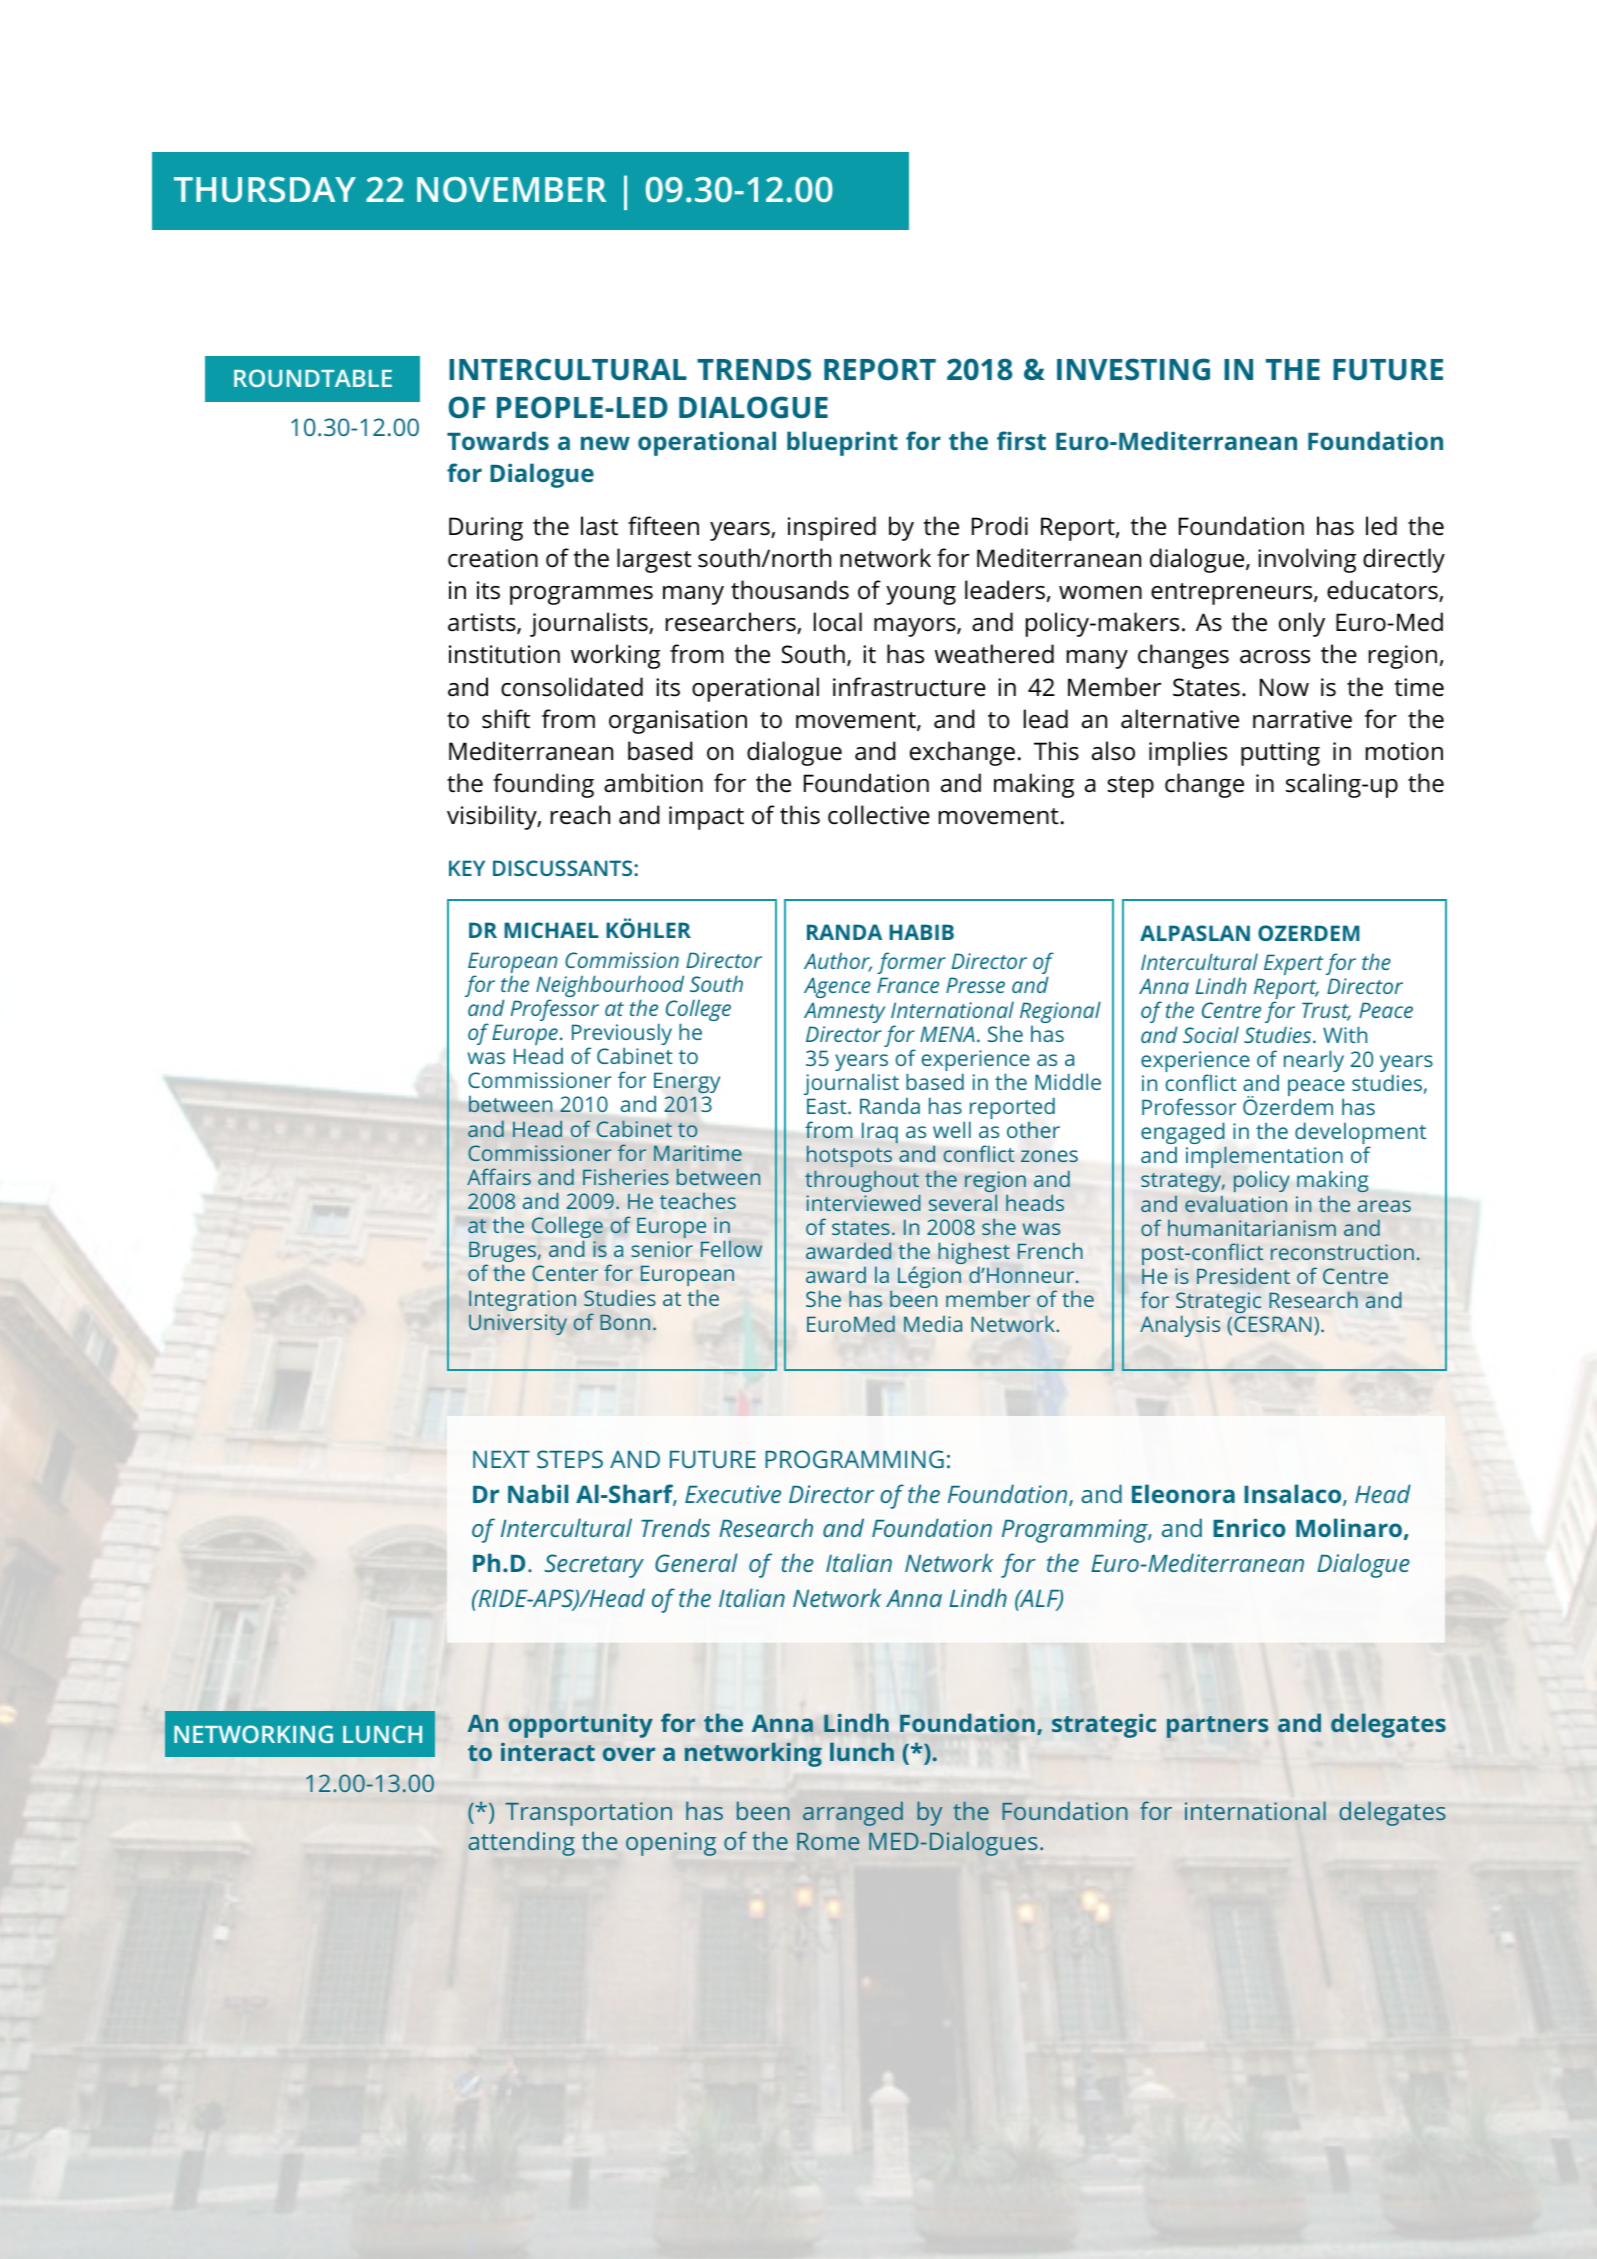 The height and width of the screenshot is (2259, 1597). What do you see at coordinates (551, 930) in the screenshot?
I see `MICHAEL` at bounding box center [551, 930].
